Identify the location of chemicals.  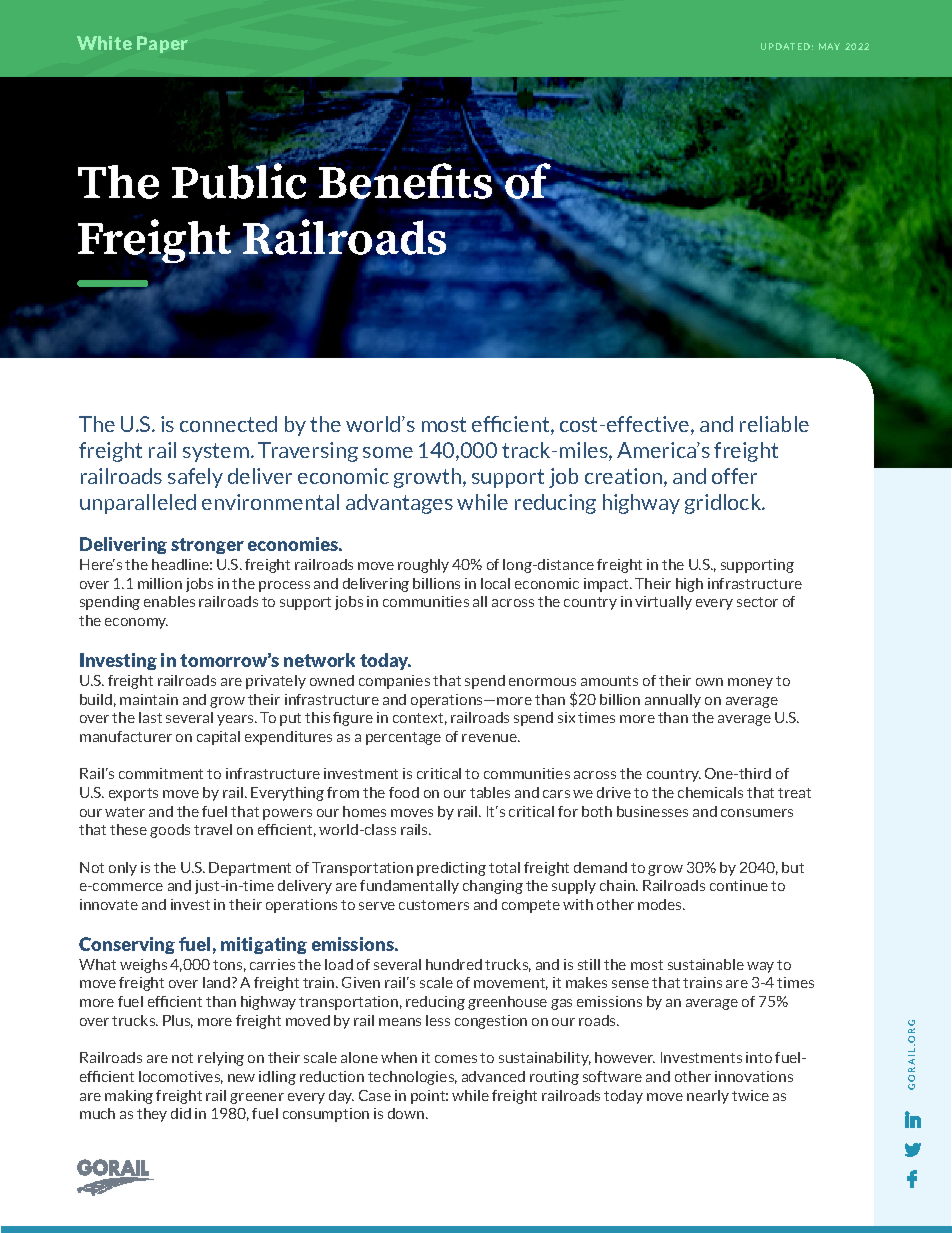
(710, 792).
